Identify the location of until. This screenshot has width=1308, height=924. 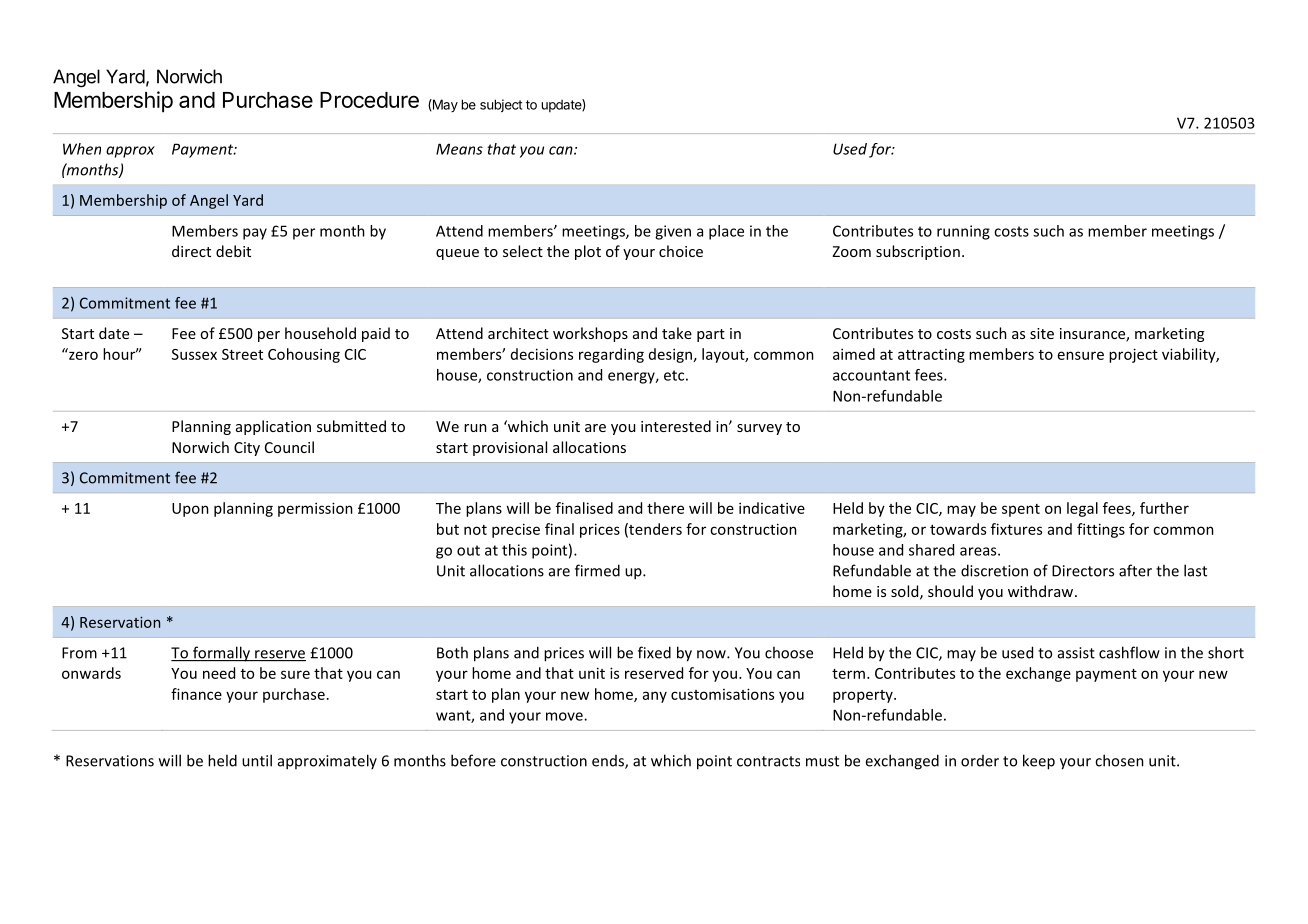
(257, 760).
